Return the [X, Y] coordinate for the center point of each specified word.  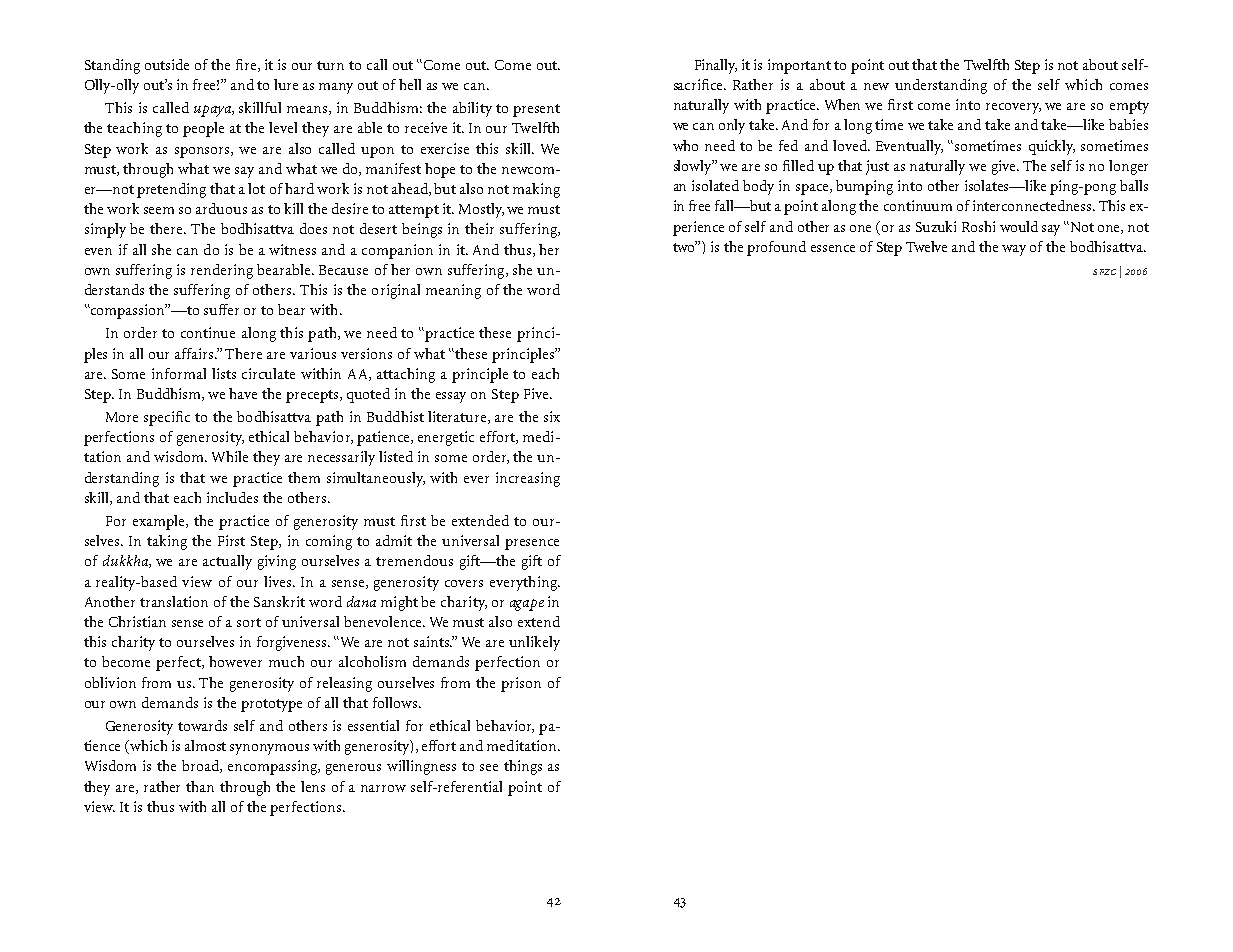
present [536, 110]
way [1014, 250]
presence [532, 544]
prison [521, 684]
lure [286, 84]
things [523, 767]
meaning [453, 291]
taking [167, 542]
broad [201, 766]
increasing [528, 479]
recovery [1013, 108]
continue [208, 332]
